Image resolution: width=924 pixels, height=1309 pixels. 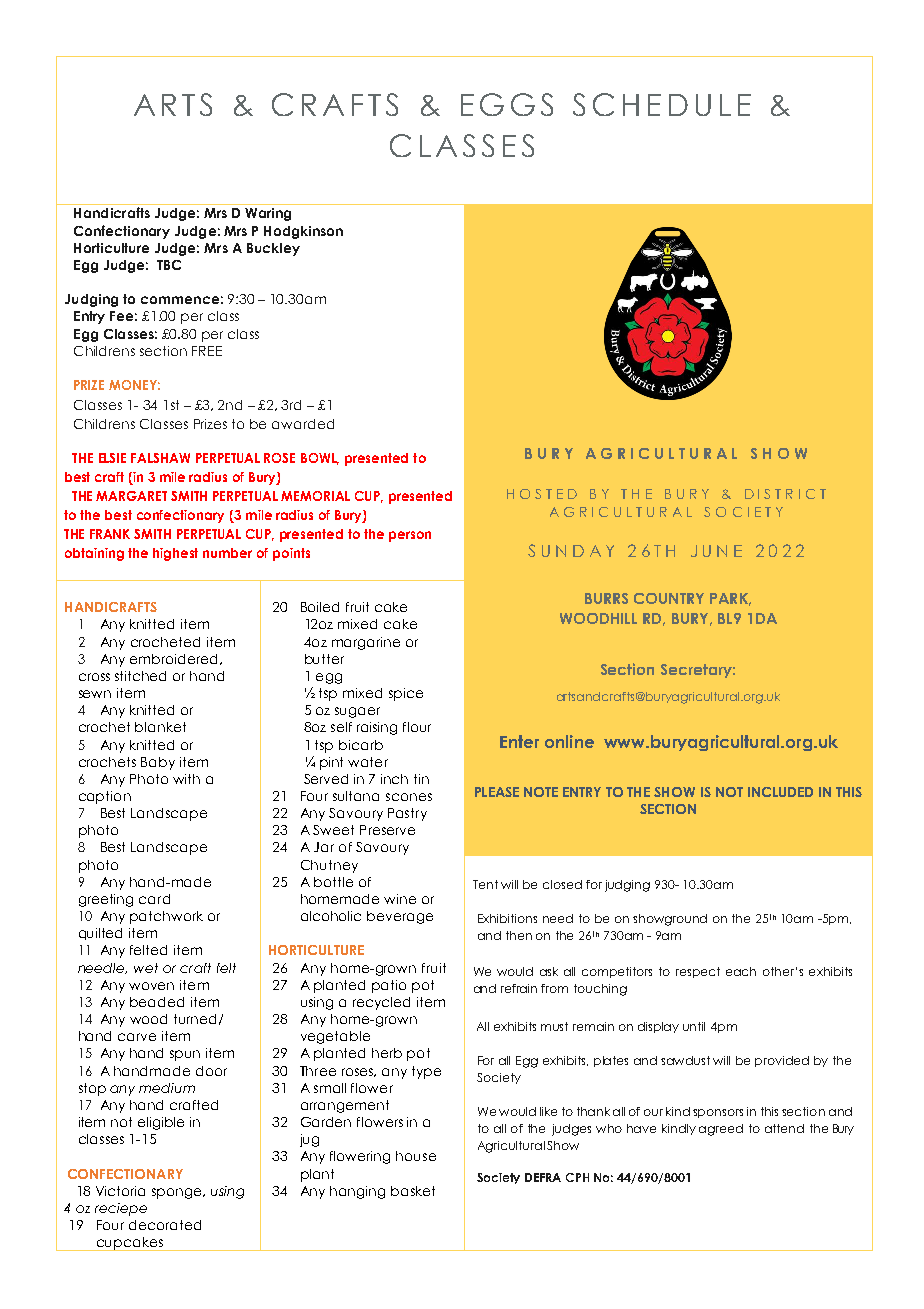 I want to click on respect, so click(x=698, y=972).
